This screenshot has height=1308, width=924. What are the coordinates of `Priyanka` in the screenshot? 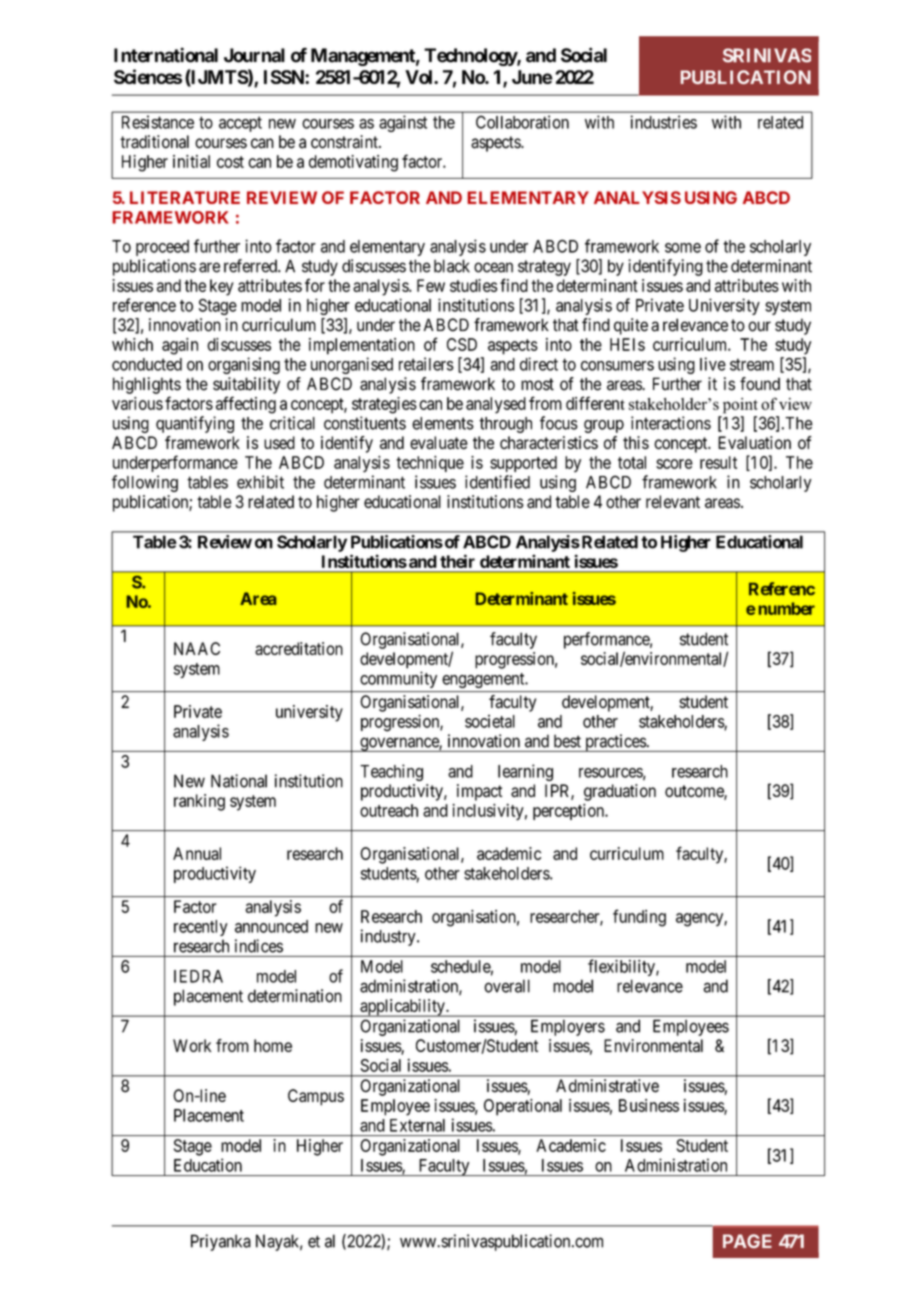 It's located at (221, 1242).
